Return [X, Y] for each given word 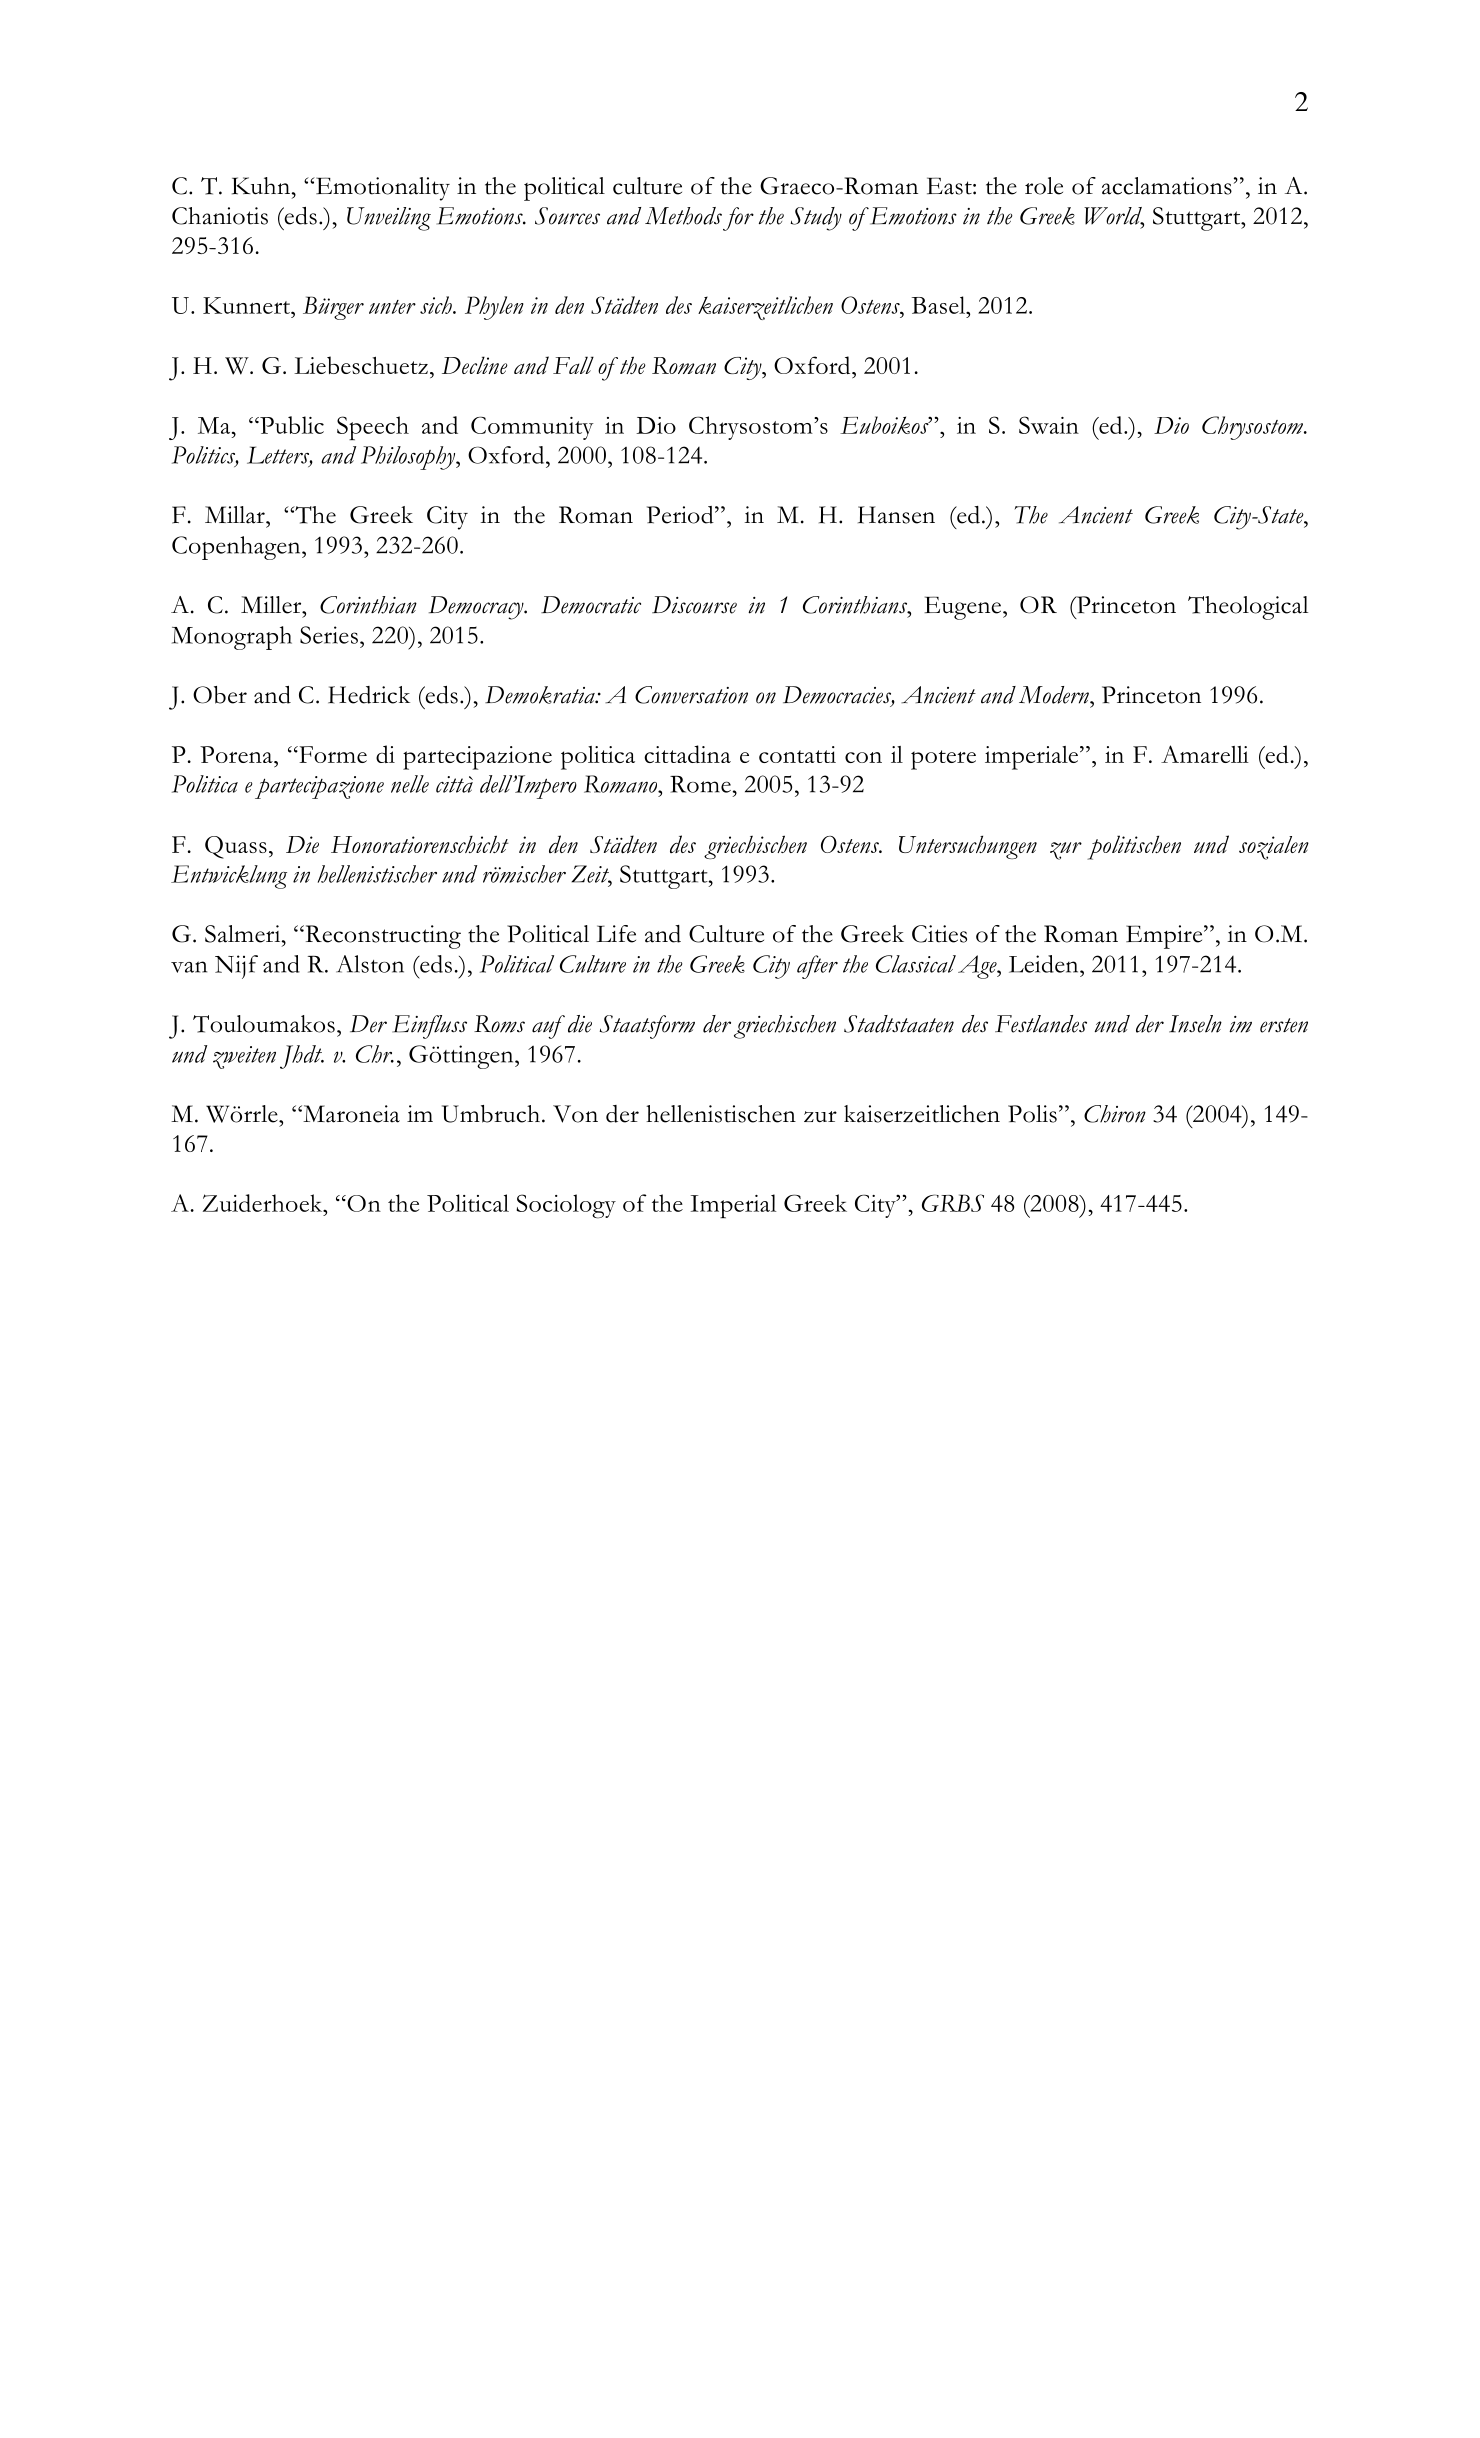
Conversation [691, 695]
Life [616, 934]
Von [575, 1114]
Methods [683, 216]
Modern [1055, 695]
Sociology [566, 1206]
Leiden [1045, 964]
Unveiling [389, 219]
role [1044, 186]
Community [532, 428]
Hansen [896, 515]
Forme [332, 754]
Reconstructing [382, 937]
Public [291, 425]
